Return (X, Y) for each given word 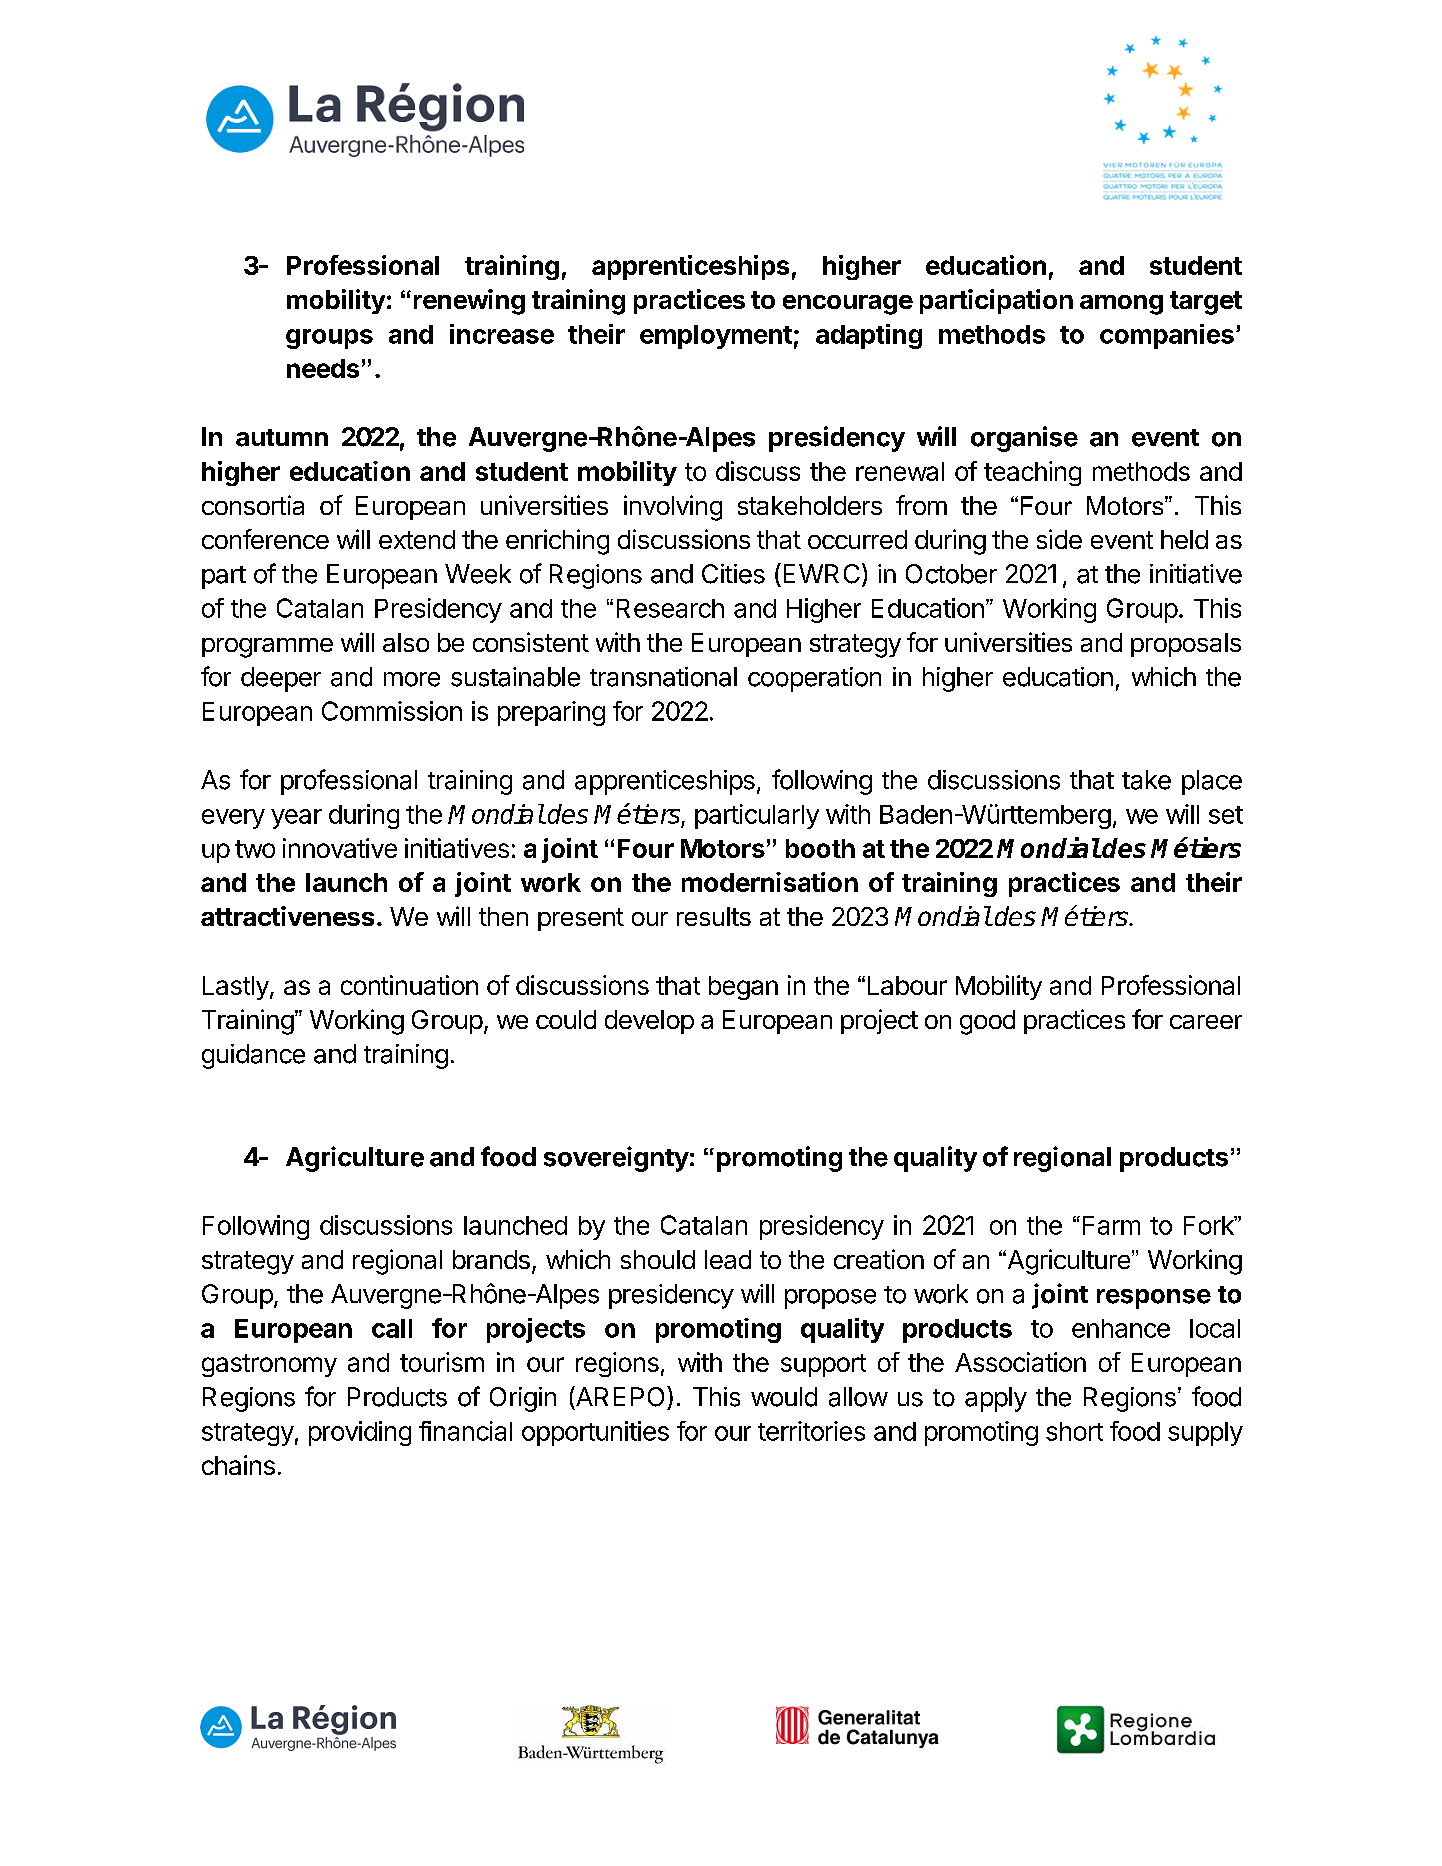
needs (323, 368)
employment (716, 337)
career (1206, 1022)
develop (649, 1022)
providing (360, 1433)
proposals (1186, 645)
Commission (392, 711)
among (1121, 305)
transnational (663, 677)
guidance (253, 1056)
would (784, 1397)
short (1074, 1431)
